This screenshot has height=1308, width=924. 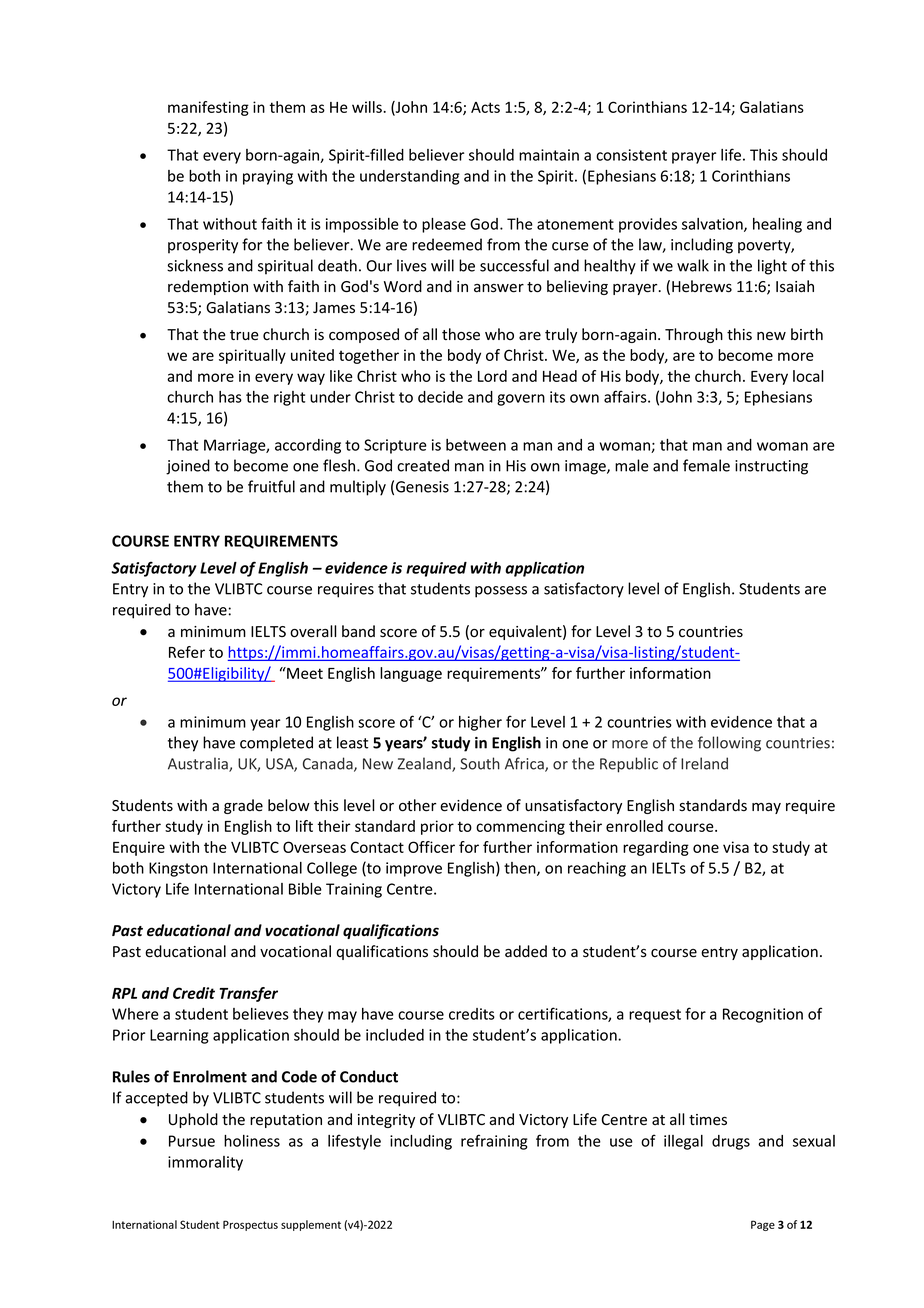 What do you see at coordinates (187, 652) in the screenshot?
I see `Refer` at bounding box center [187, 652].
